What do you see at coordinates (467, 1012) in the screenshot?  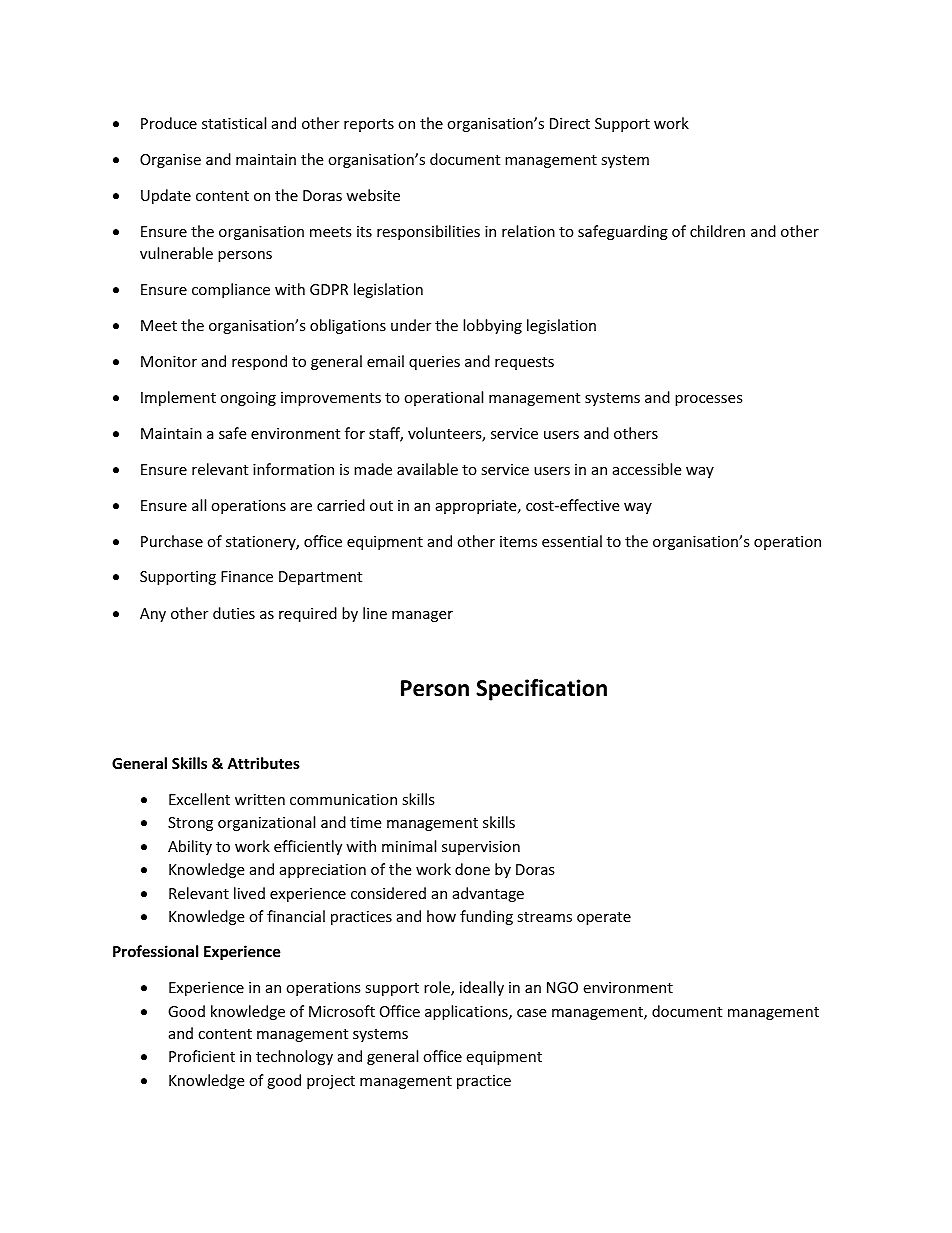 I see `applications` at bounding box center [467, 1012].
